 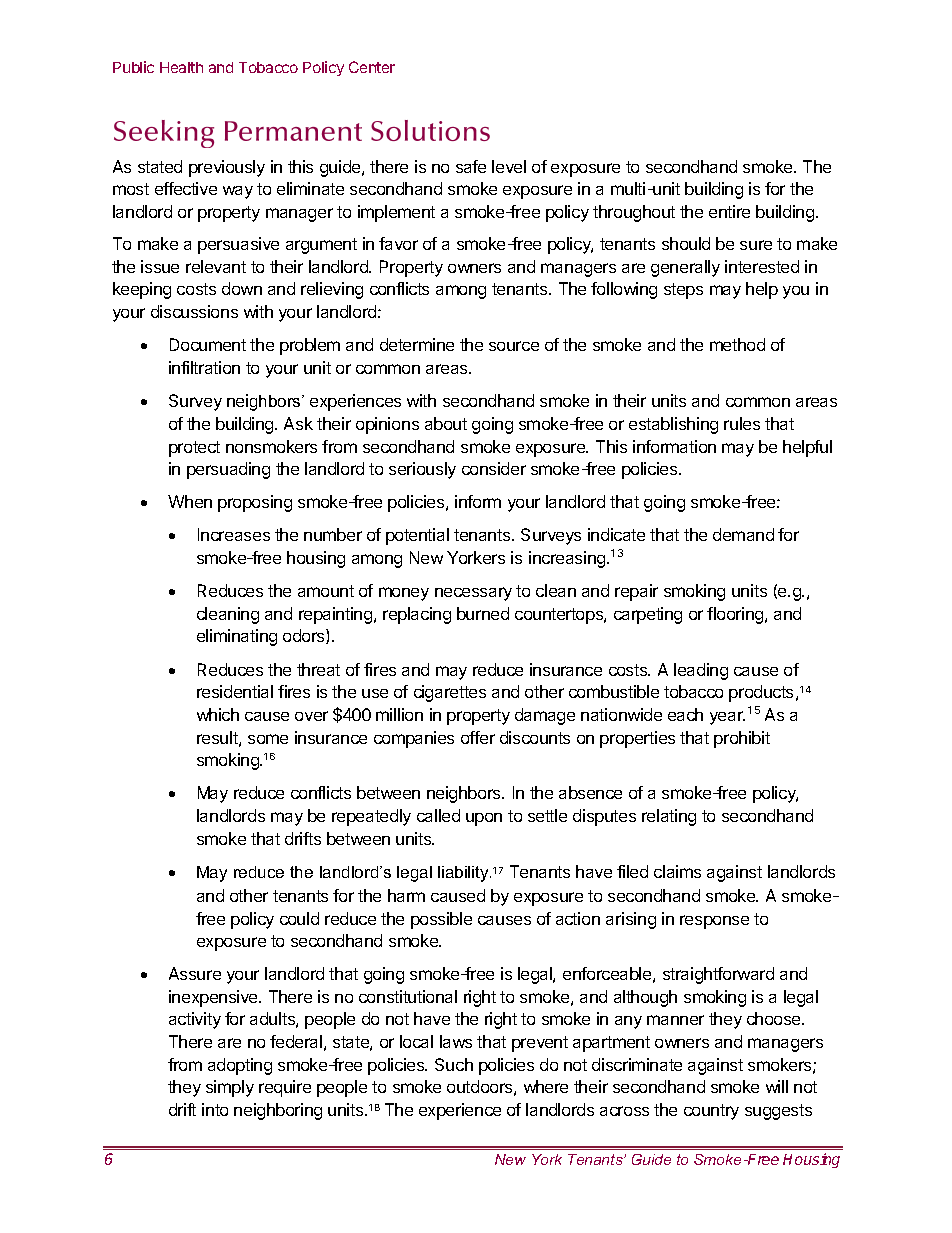 I want to click on Health, so click(x=181, y=67).
